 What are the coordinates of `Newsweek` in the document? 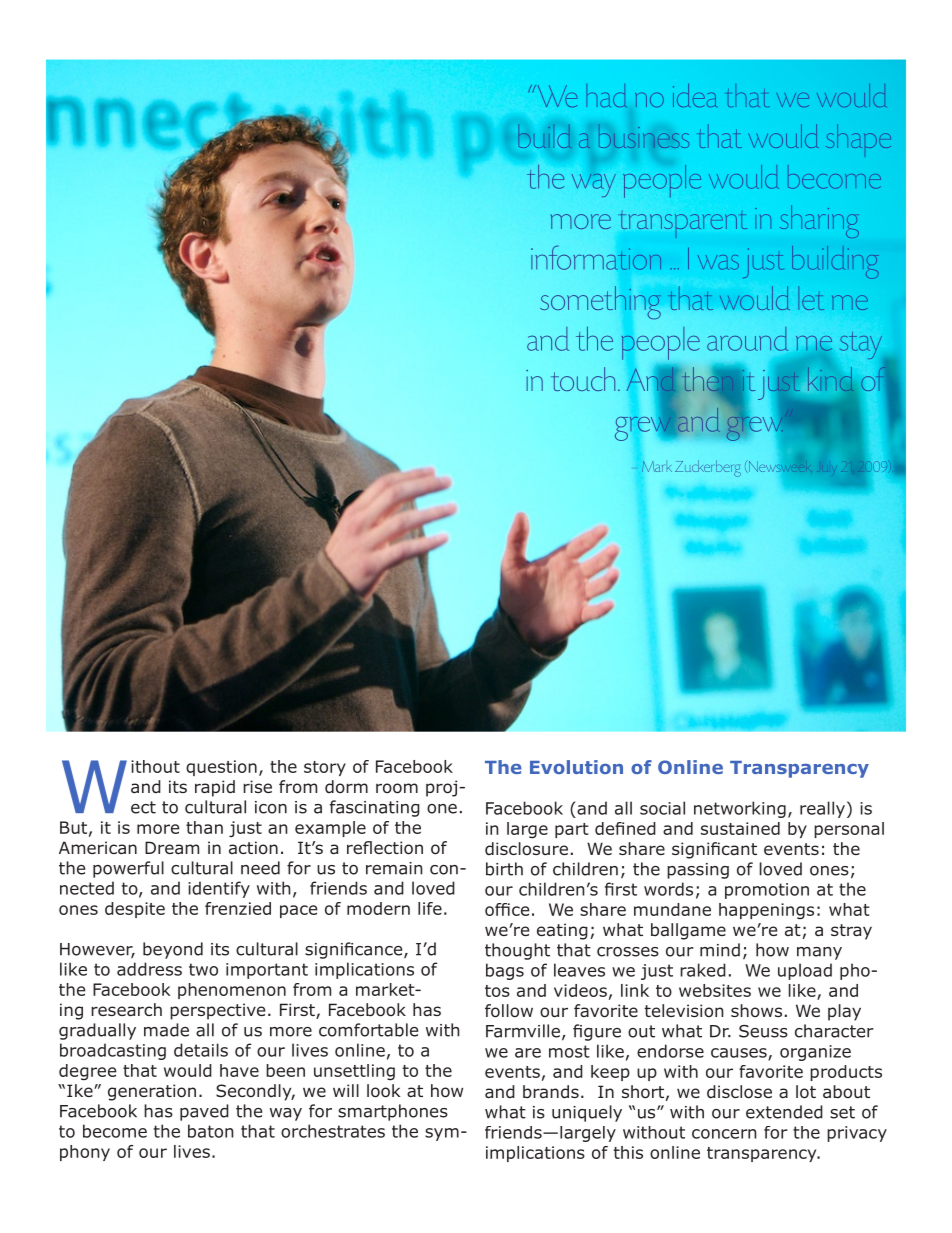 It's located at (781, 465).
